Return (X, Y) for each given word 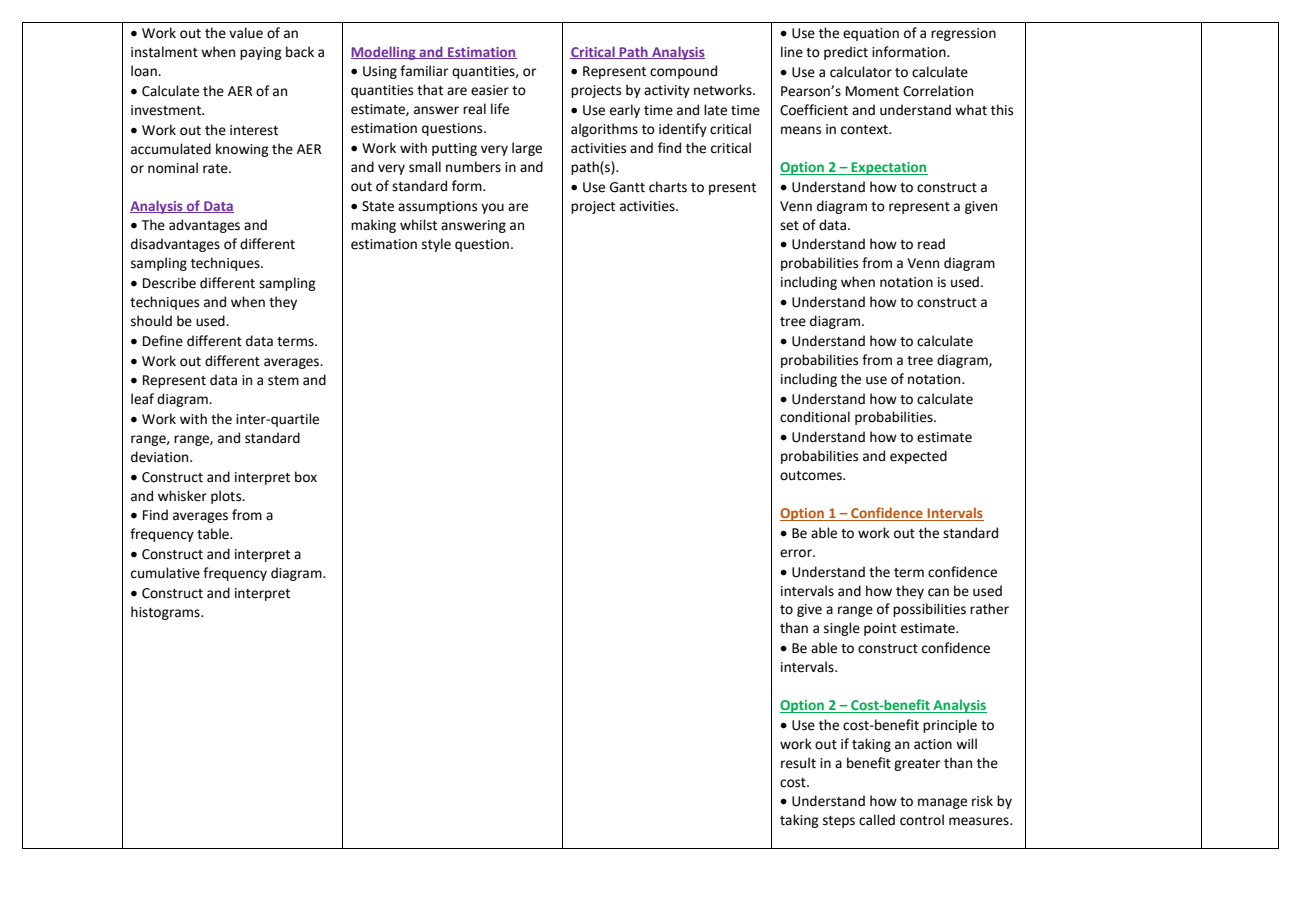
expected (918, 457)
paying (261, 53)
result (798, 763)
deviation (161, 457)
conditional (815, 417)
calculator (861, 72)
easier (490, 90)
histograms (166, 613)
